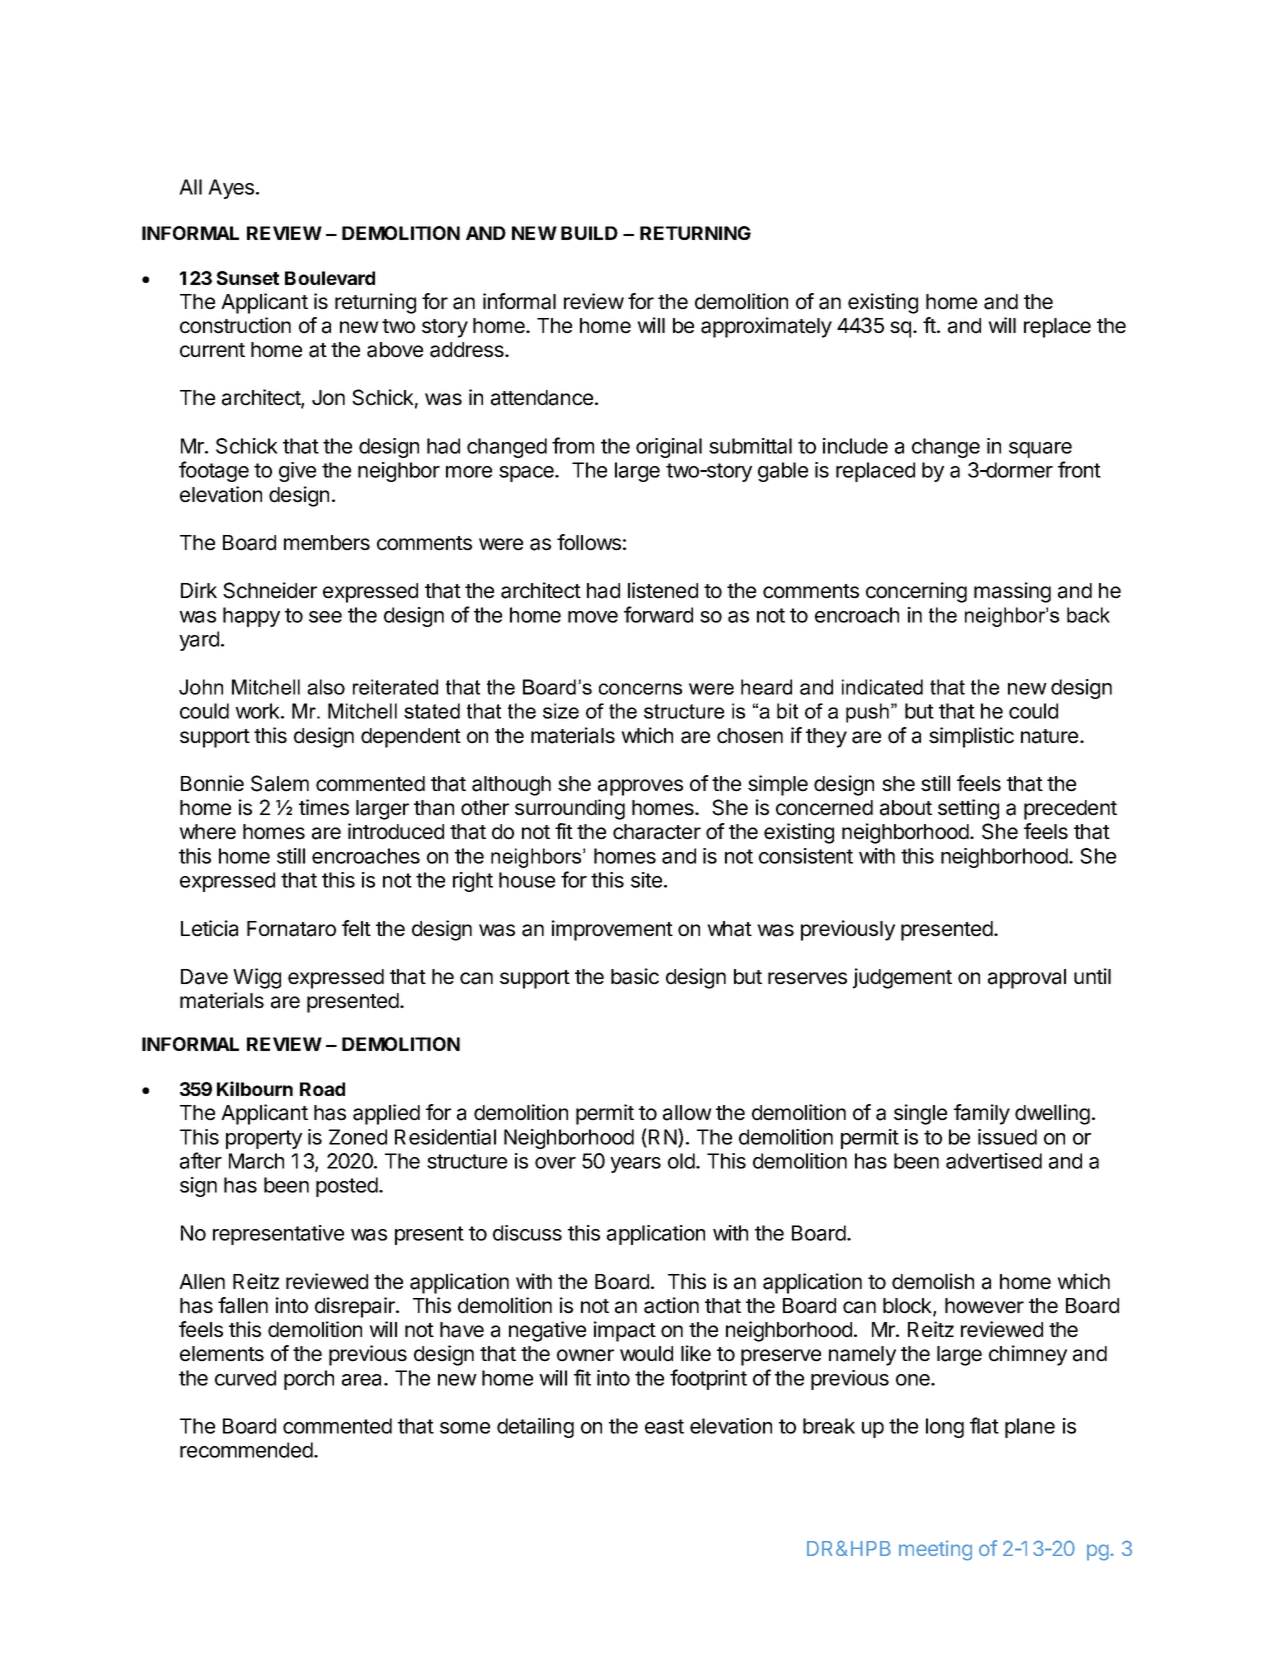 This screenshot has width=1283, height=1660. Describe the element at coordinates (968, 809) in the screenshot. I see `setting` at that location.
